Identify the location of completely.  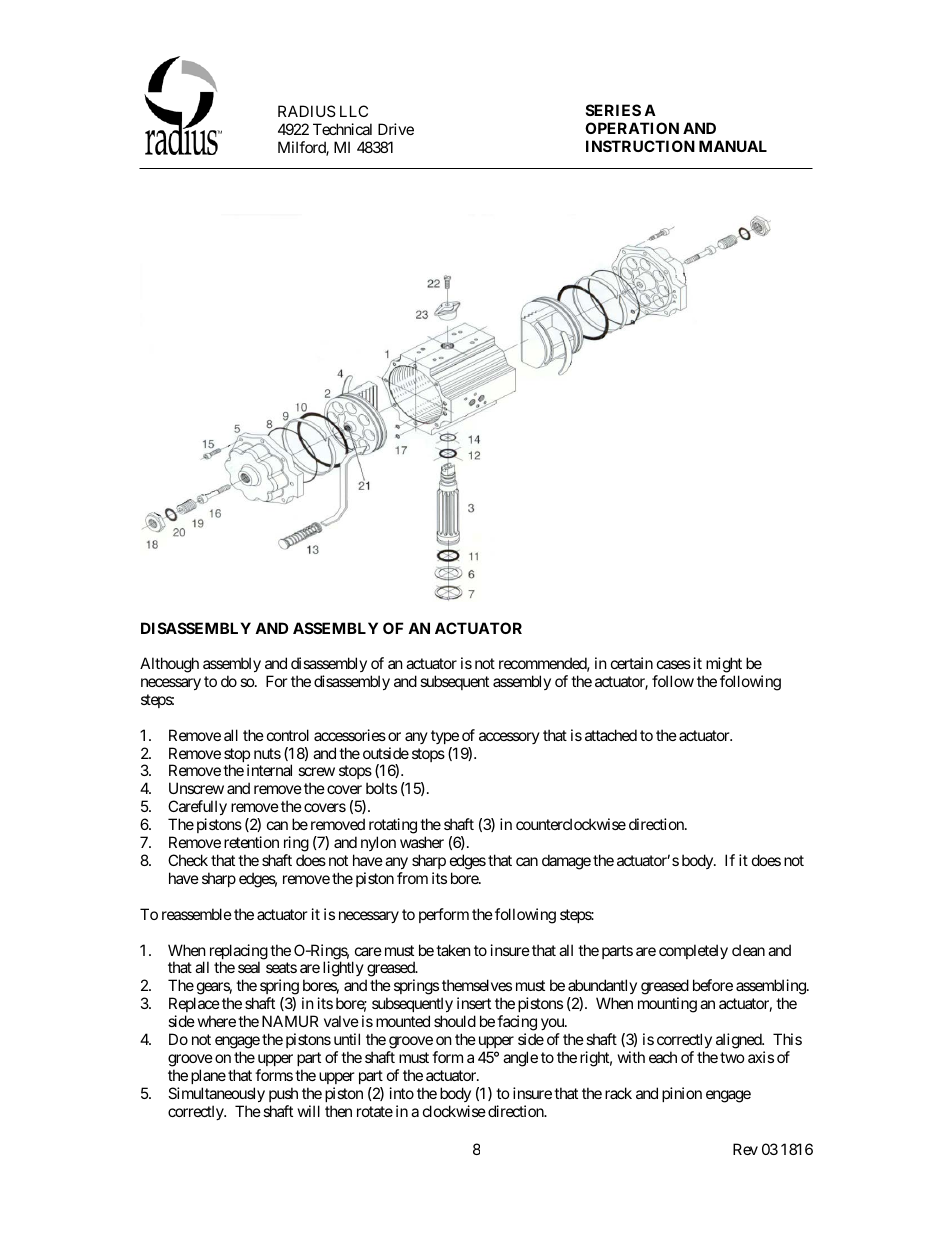
(693, 951).
